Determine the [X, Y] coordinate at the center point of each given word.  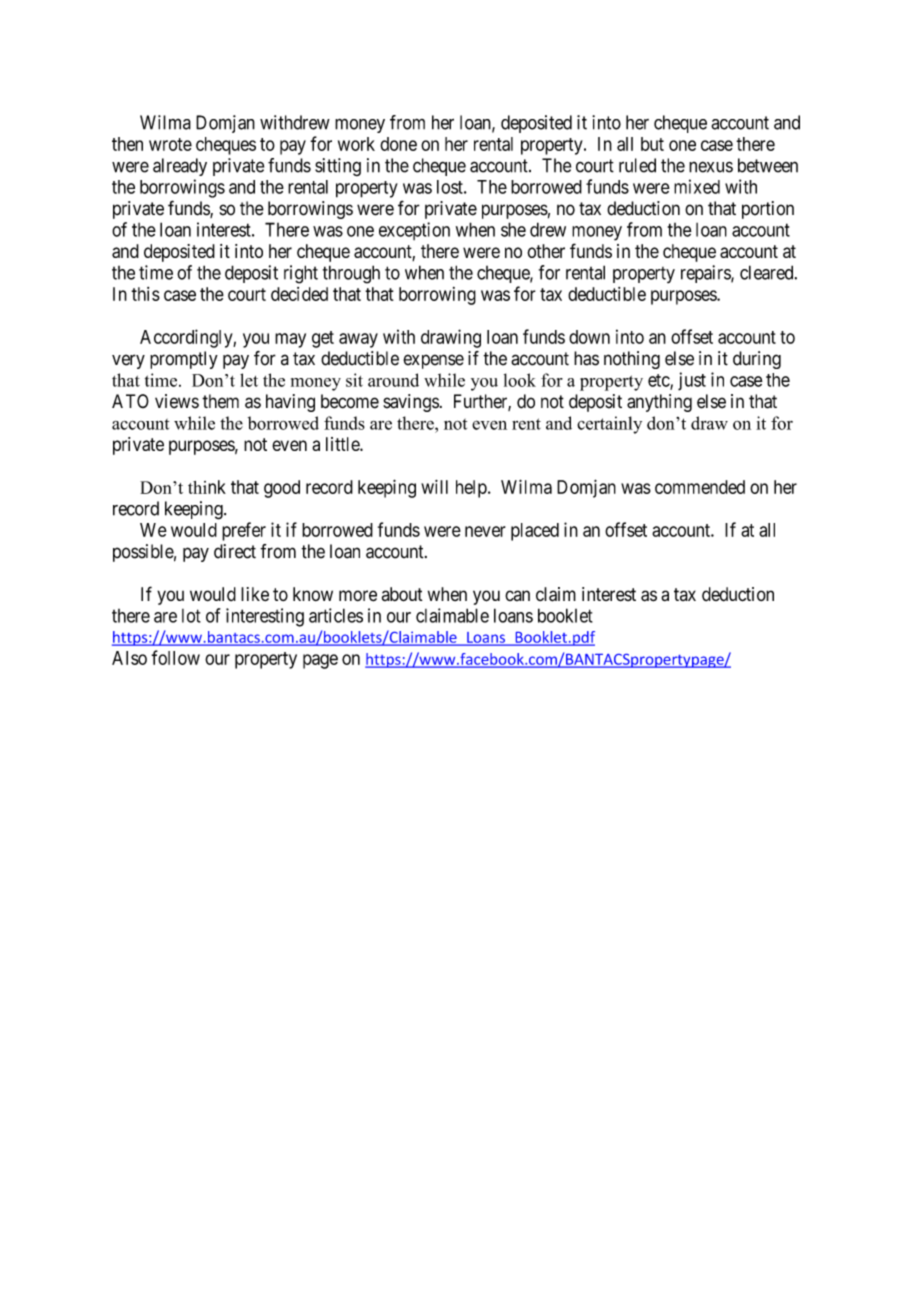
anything [659, 403]
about [402, 594]
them [220, 401]
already [180, 167]
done [398, 144]
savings [411, 403]
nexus [711, 167]
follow [175, 657]
